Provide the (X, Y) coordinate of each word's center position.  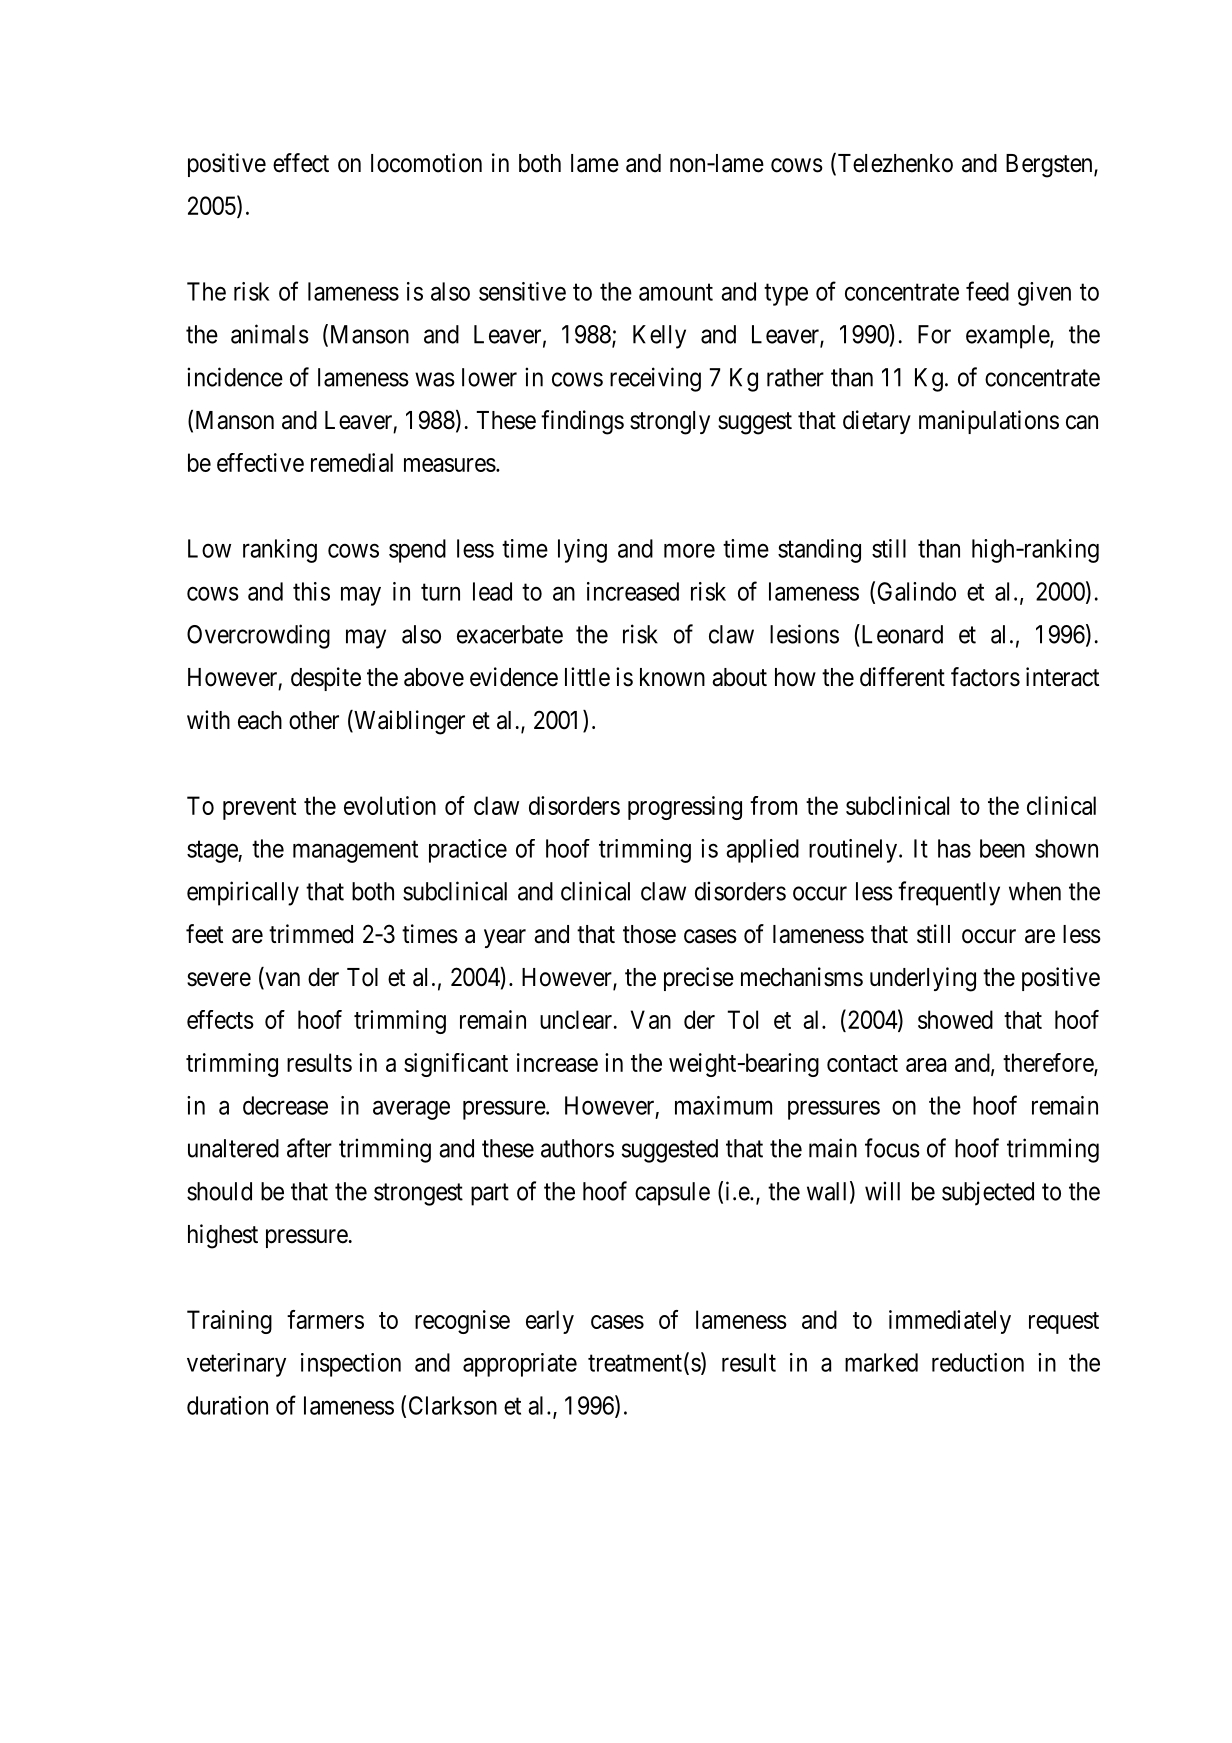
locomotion (426, 163)
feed (987, 291)
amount (676, 292)
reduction (978, 1362)
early (550, 1322)
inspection (351, 1365)
